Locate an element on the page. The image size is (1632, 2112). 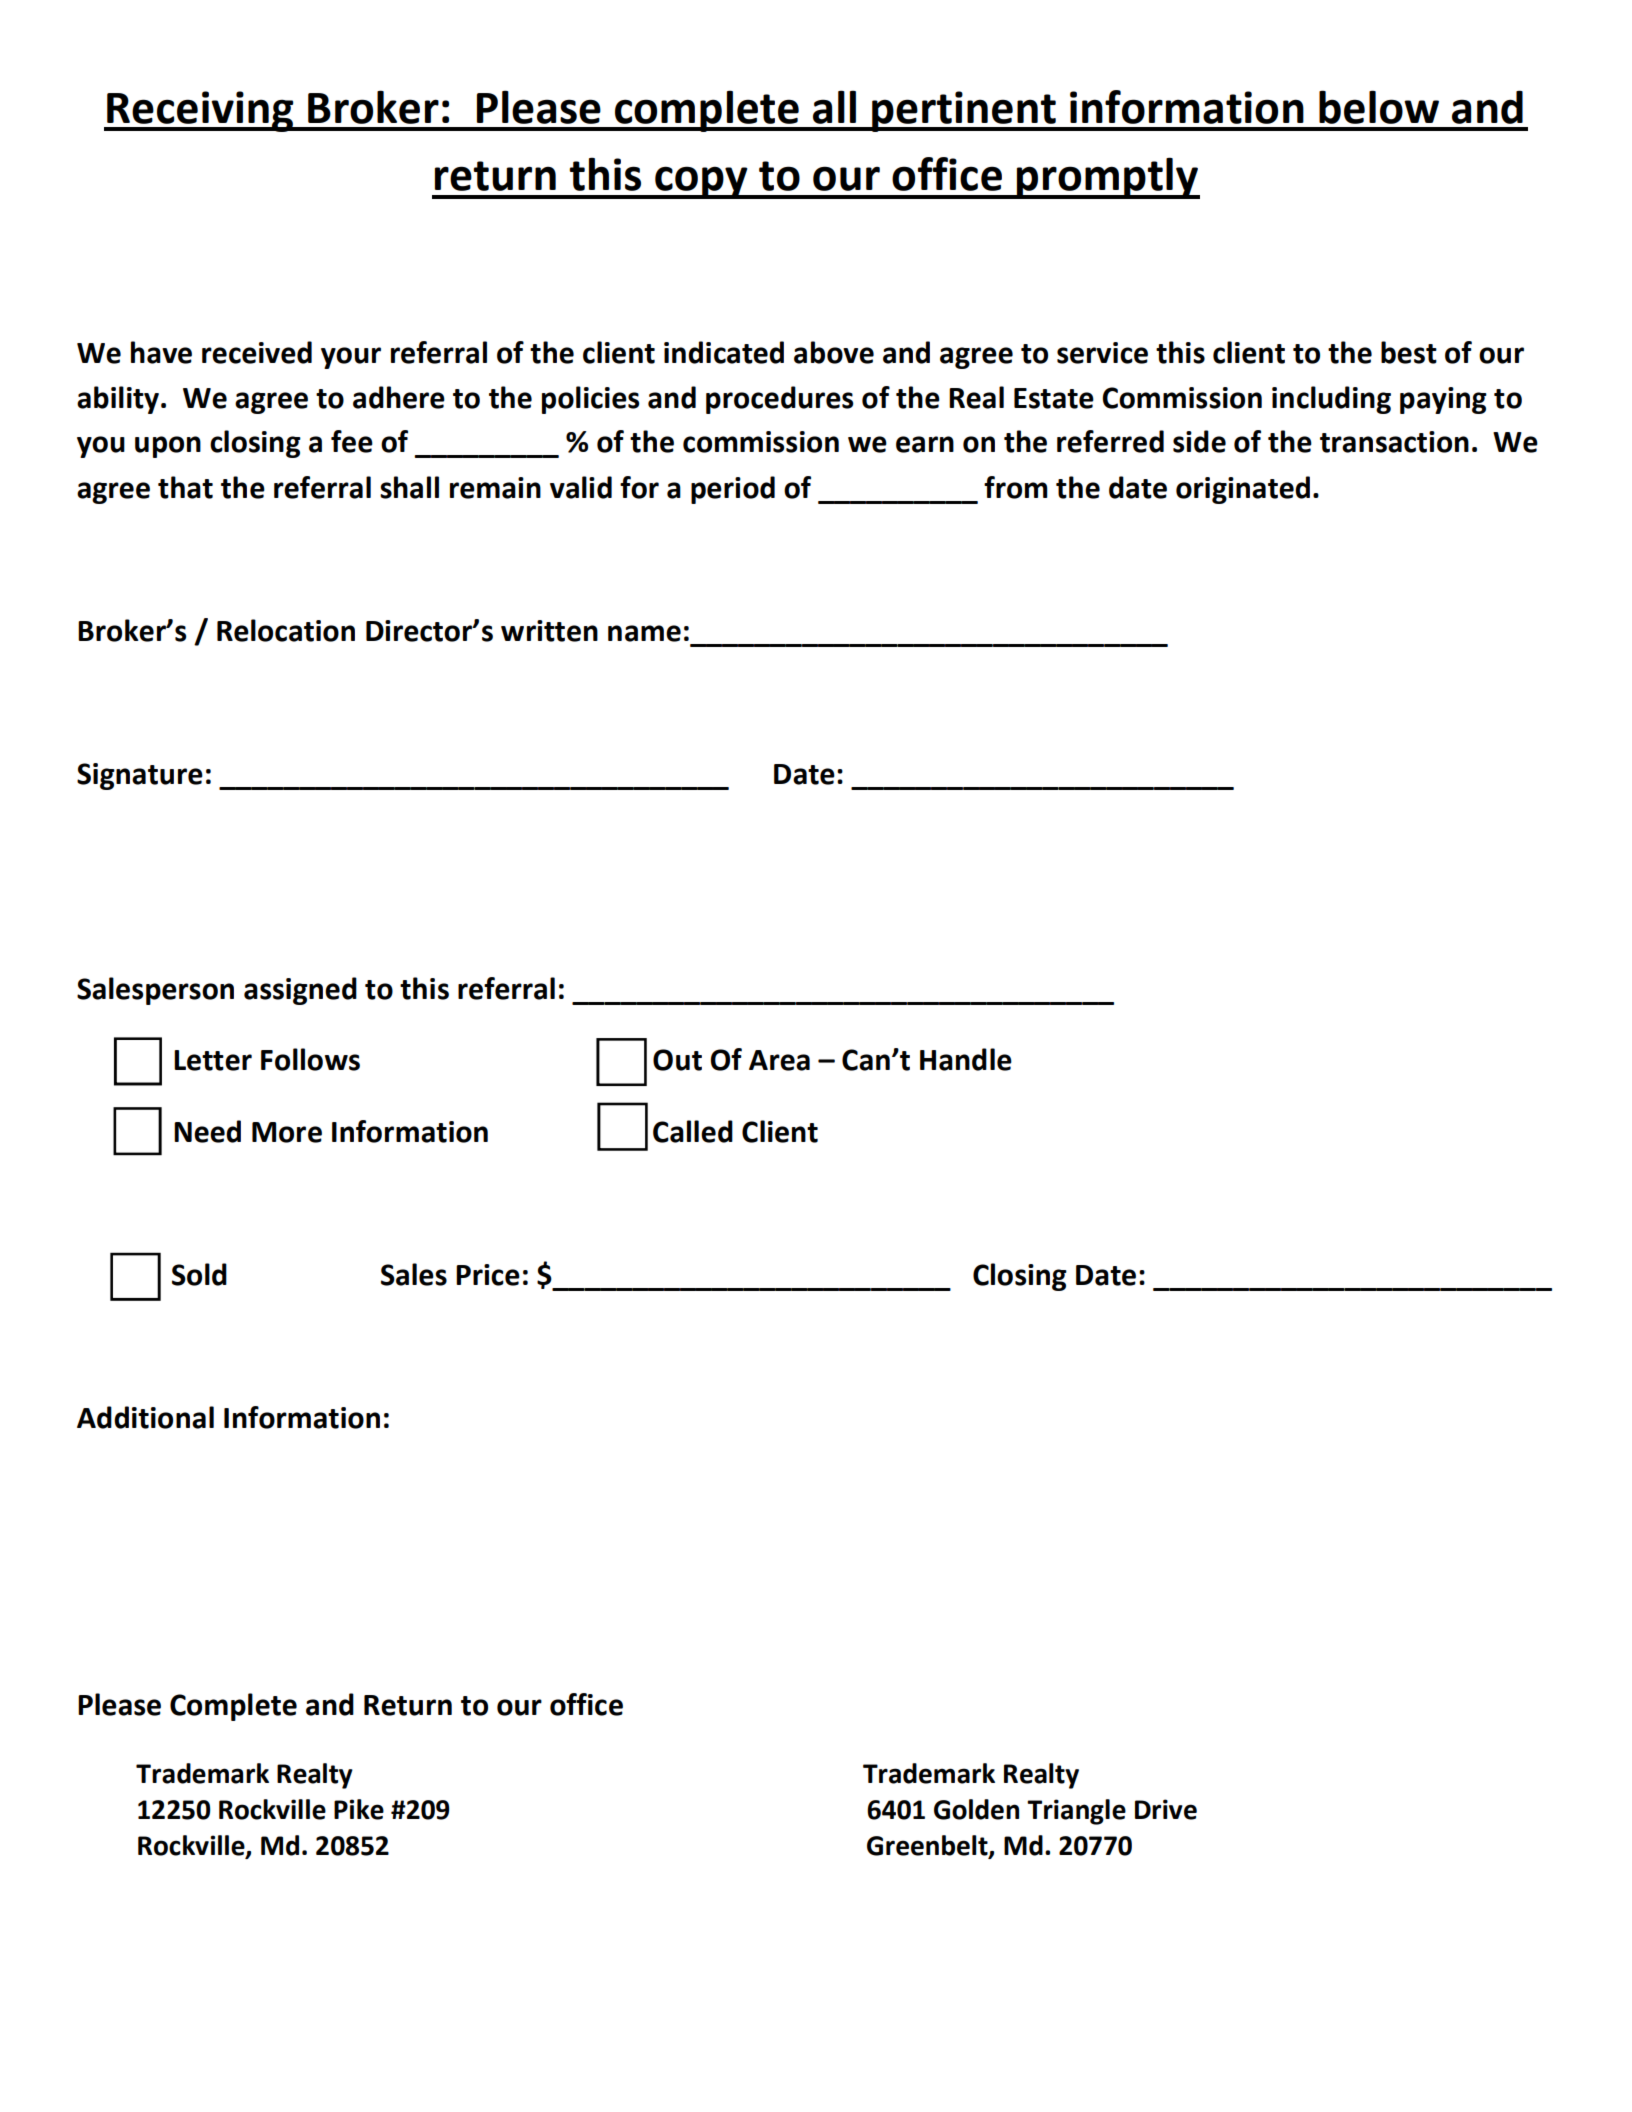
Greenbelt is located at coordinates (928, 1846).
